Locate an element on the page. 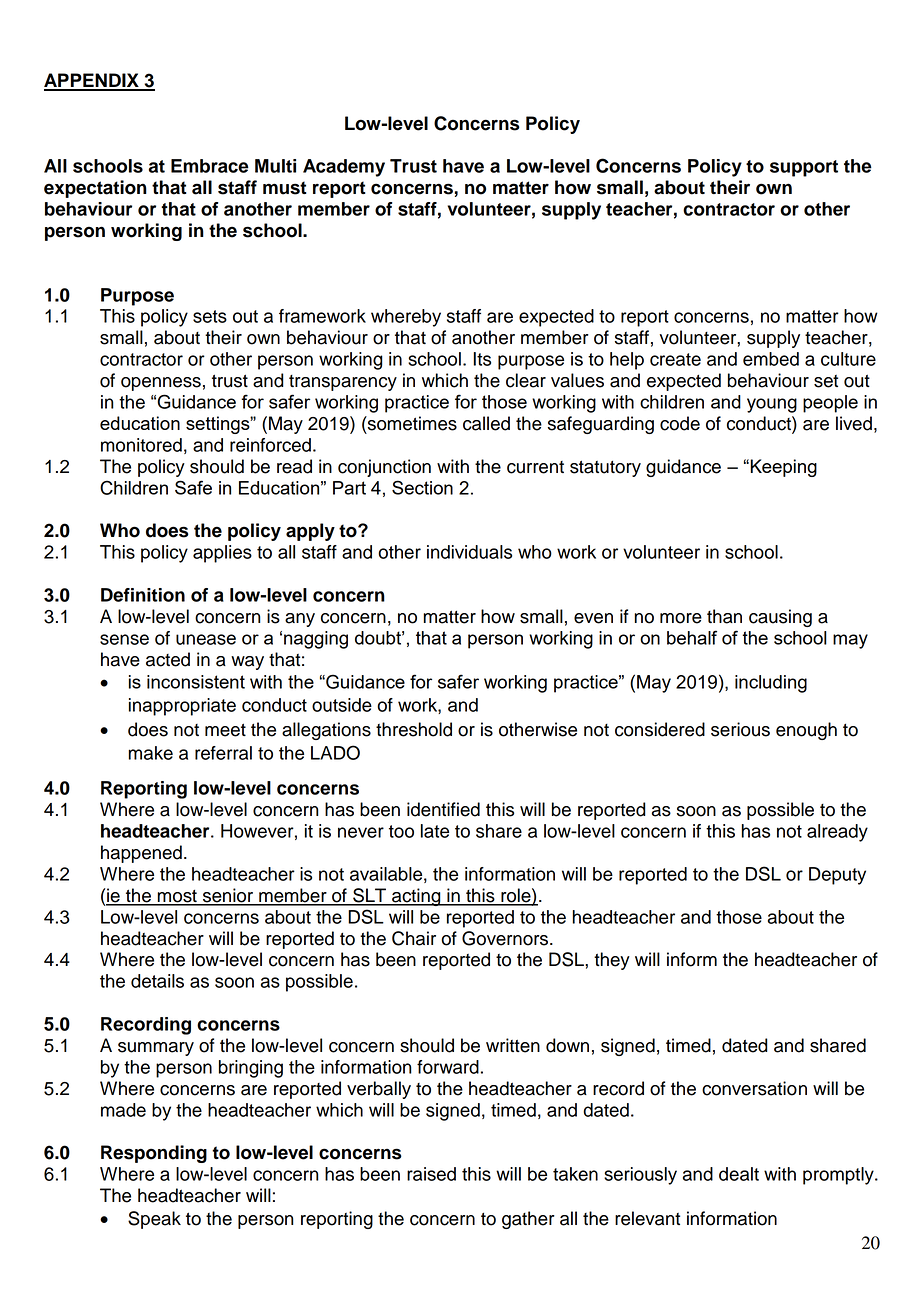 The height and width of the document is (1308, 924). threshold is located at coordinates (414, 729).
